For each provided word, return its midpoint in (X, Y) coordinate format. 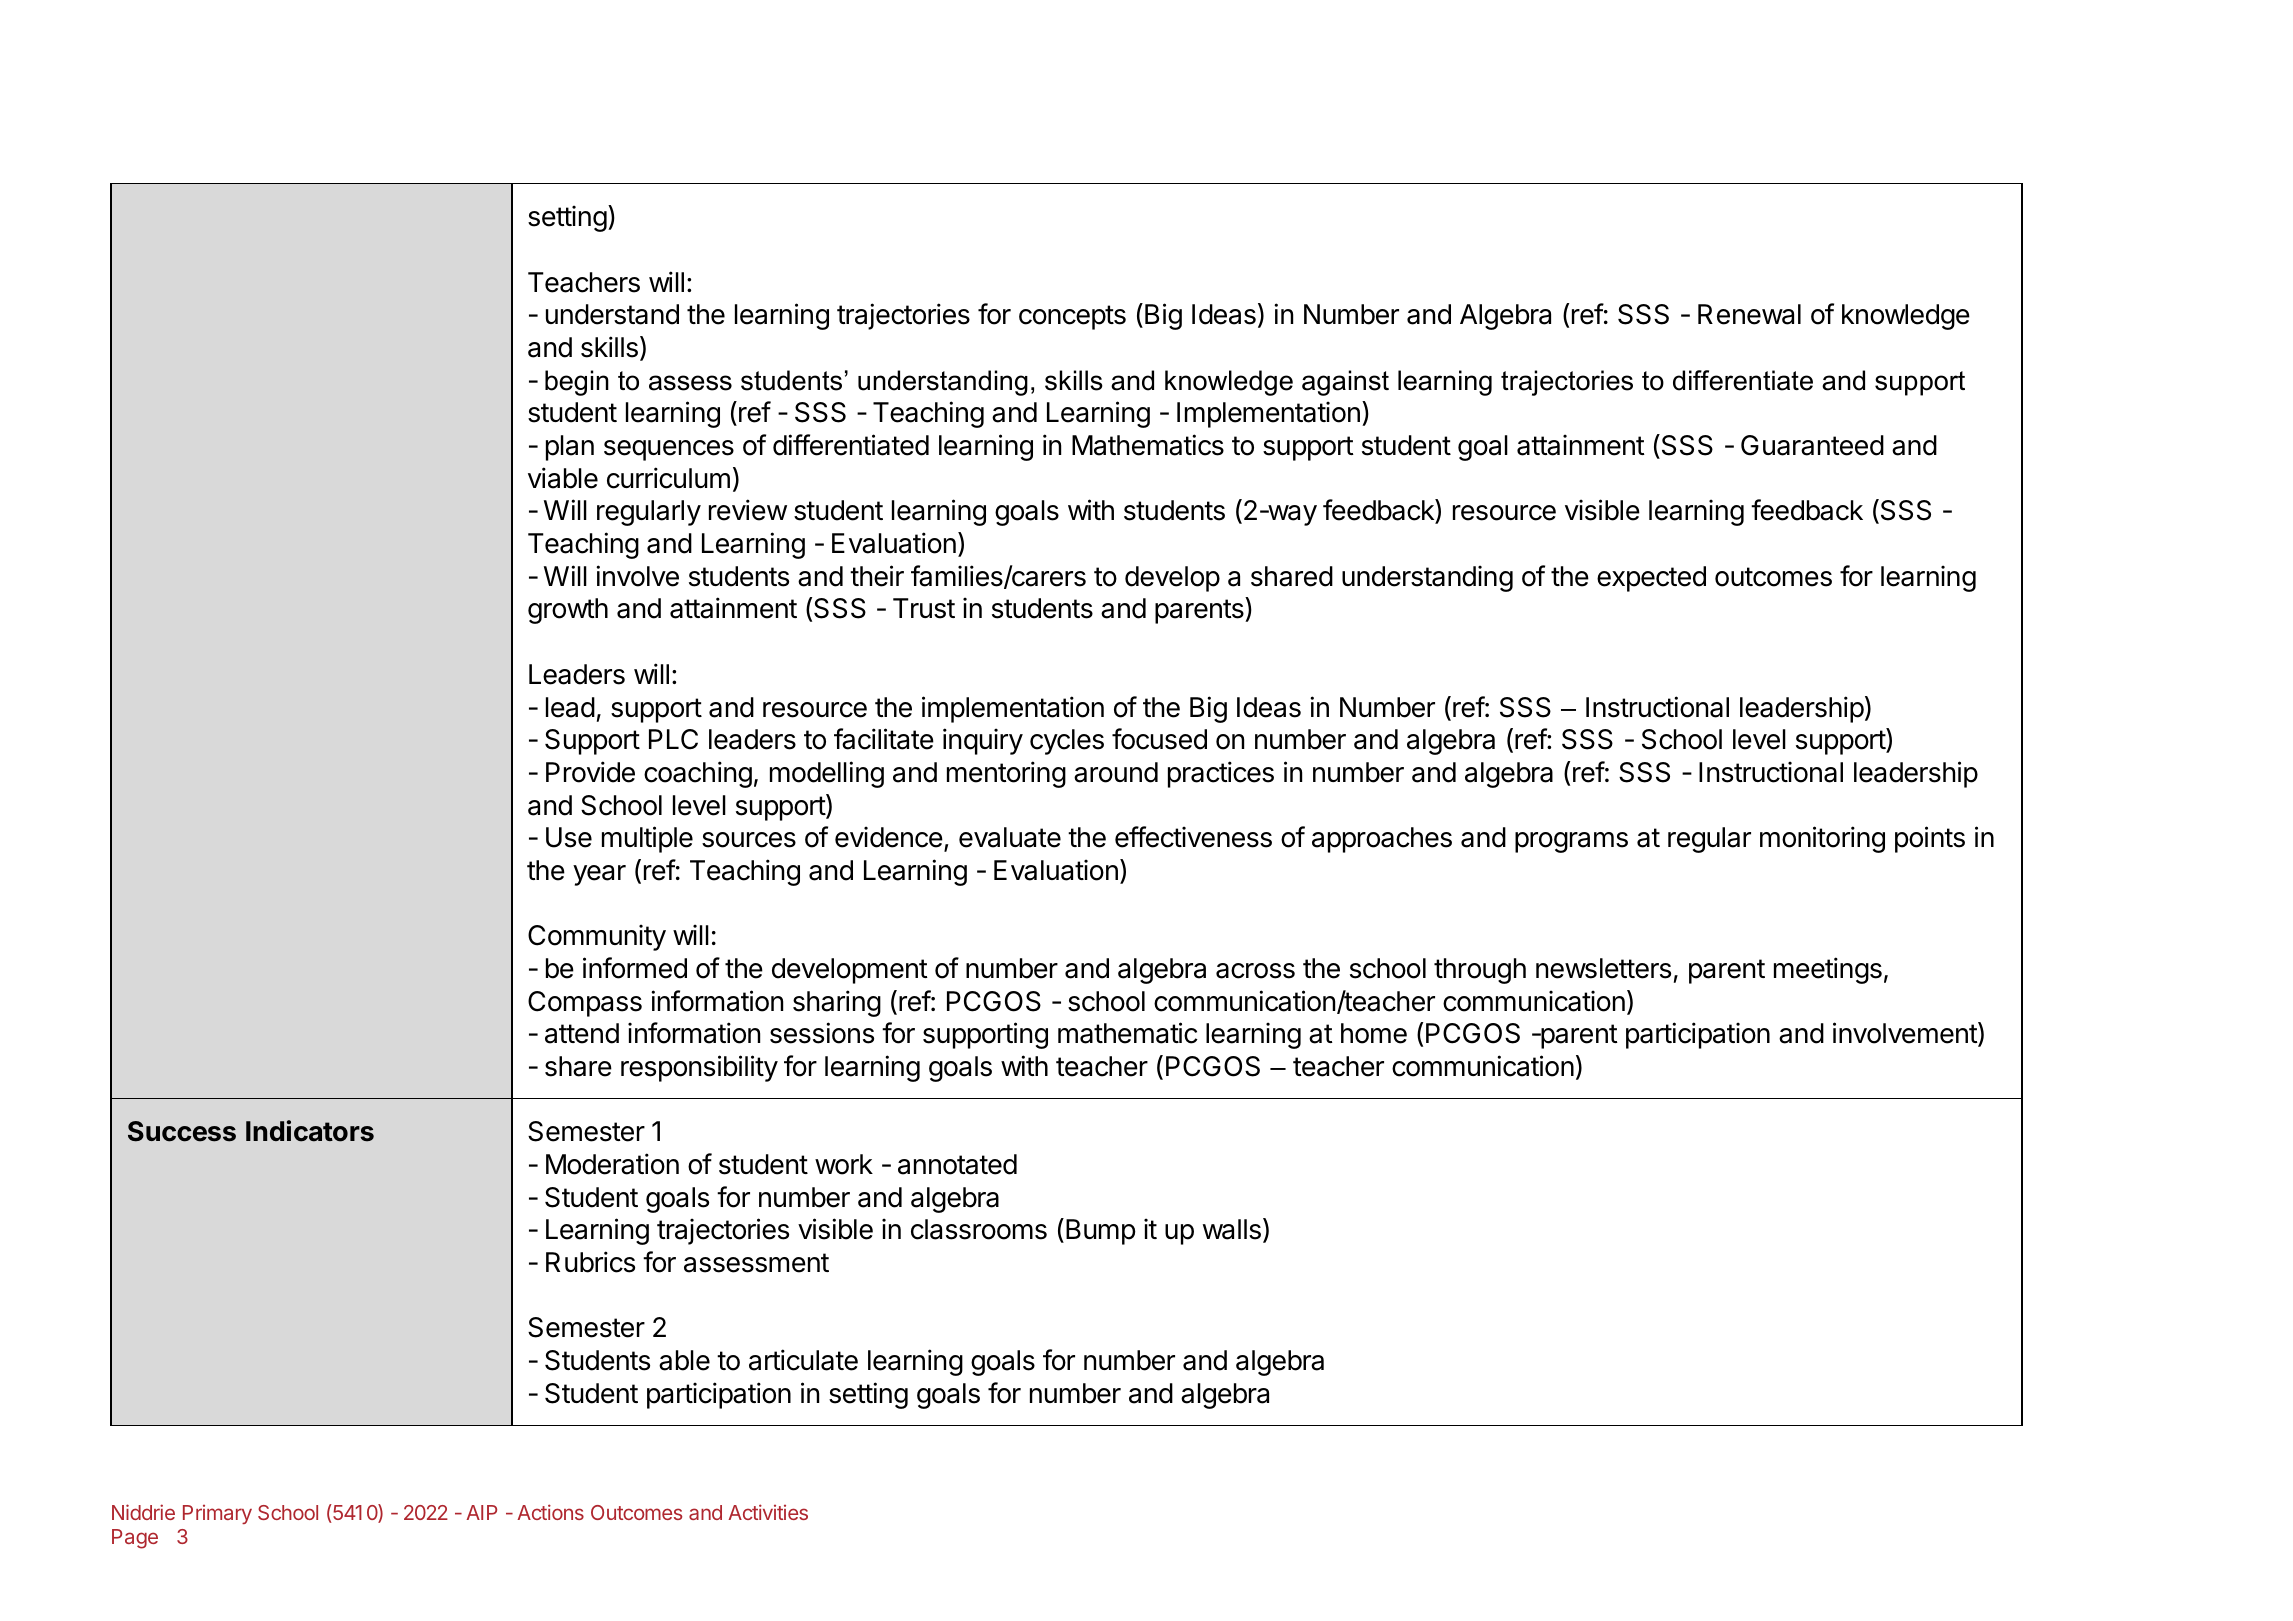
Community (597, 937)
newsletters (1603, 968)
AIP (481, 1512)
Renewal (1749, 314)
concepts (1072, 317)
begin (577, 383)
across (1255, 971)
